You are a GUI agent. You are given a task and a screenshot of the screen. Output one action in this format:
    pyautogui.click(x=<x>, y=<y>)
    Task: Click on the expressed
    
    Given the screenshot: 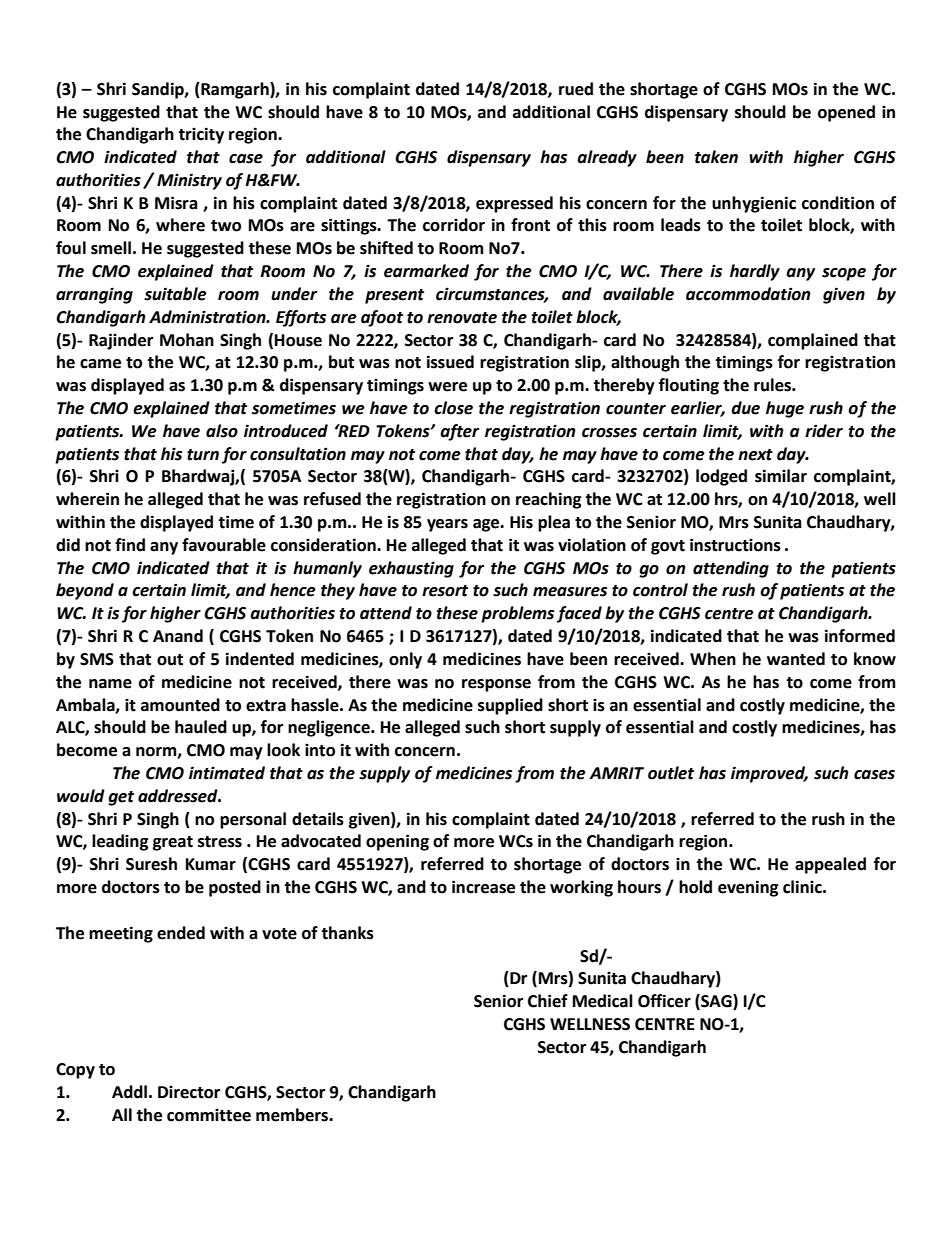 What is the action you would take?
    pyautogui.click(x=514, y=204)
